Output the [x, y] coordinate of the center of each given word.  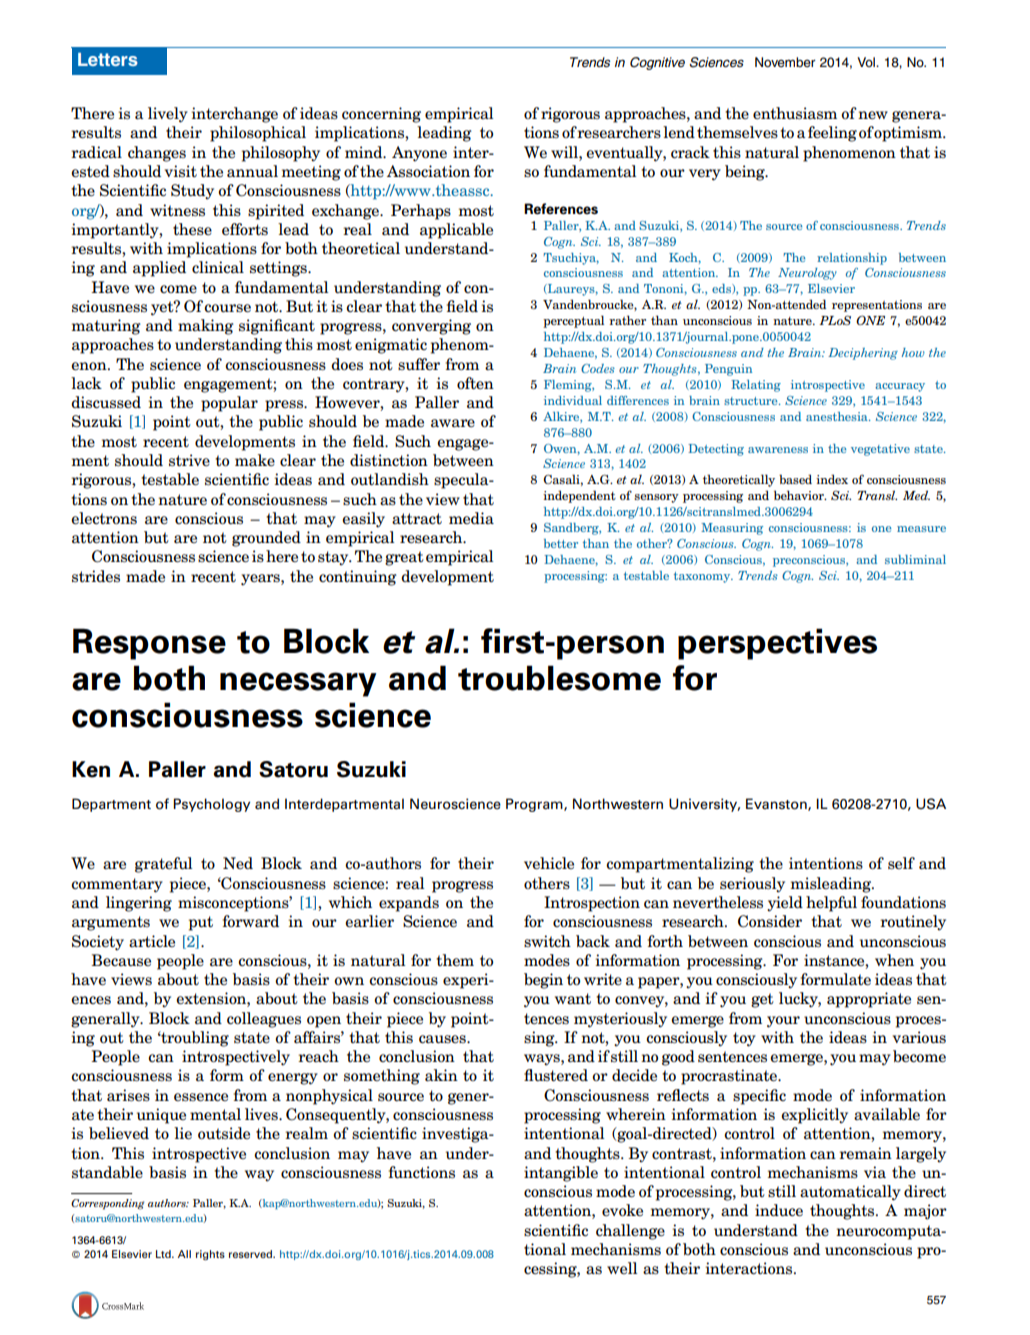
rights [210, 1255]
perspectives [777, 644]
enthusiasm [795, 113]
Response [149, 644]
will [565, 152]
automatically [850, 1193]
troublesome [559, 678]
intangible [561, 1174]
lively [168, 115]
